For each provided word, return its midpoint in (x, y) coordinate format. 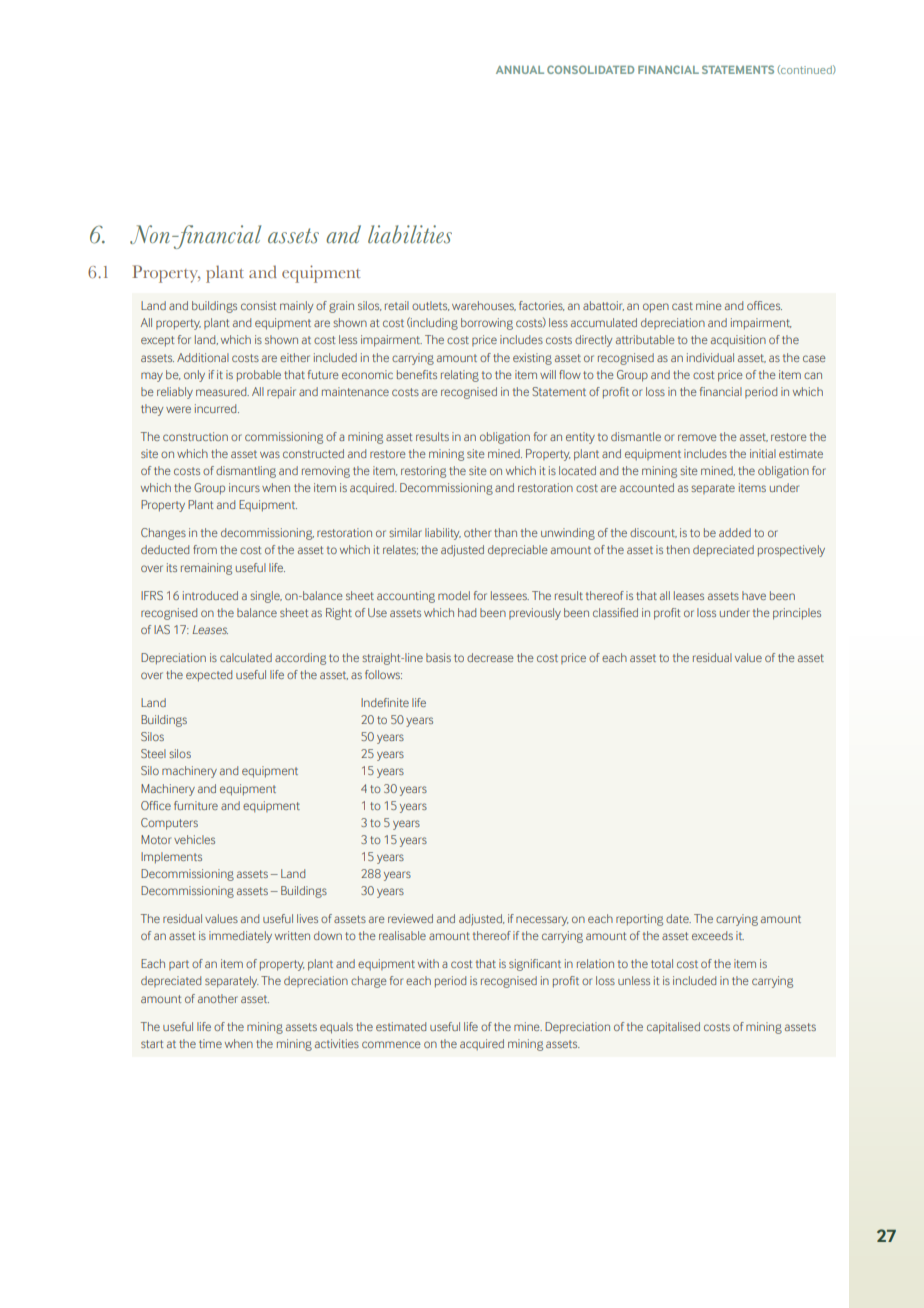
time (210, 1043)
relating (460, 376)
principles (797, 614)
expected (209, 676)
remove (697, 437)
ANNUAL (520, 70)
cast (682, 306)
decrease (490, 657)
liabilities (410, 234)
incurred (217, 408)
